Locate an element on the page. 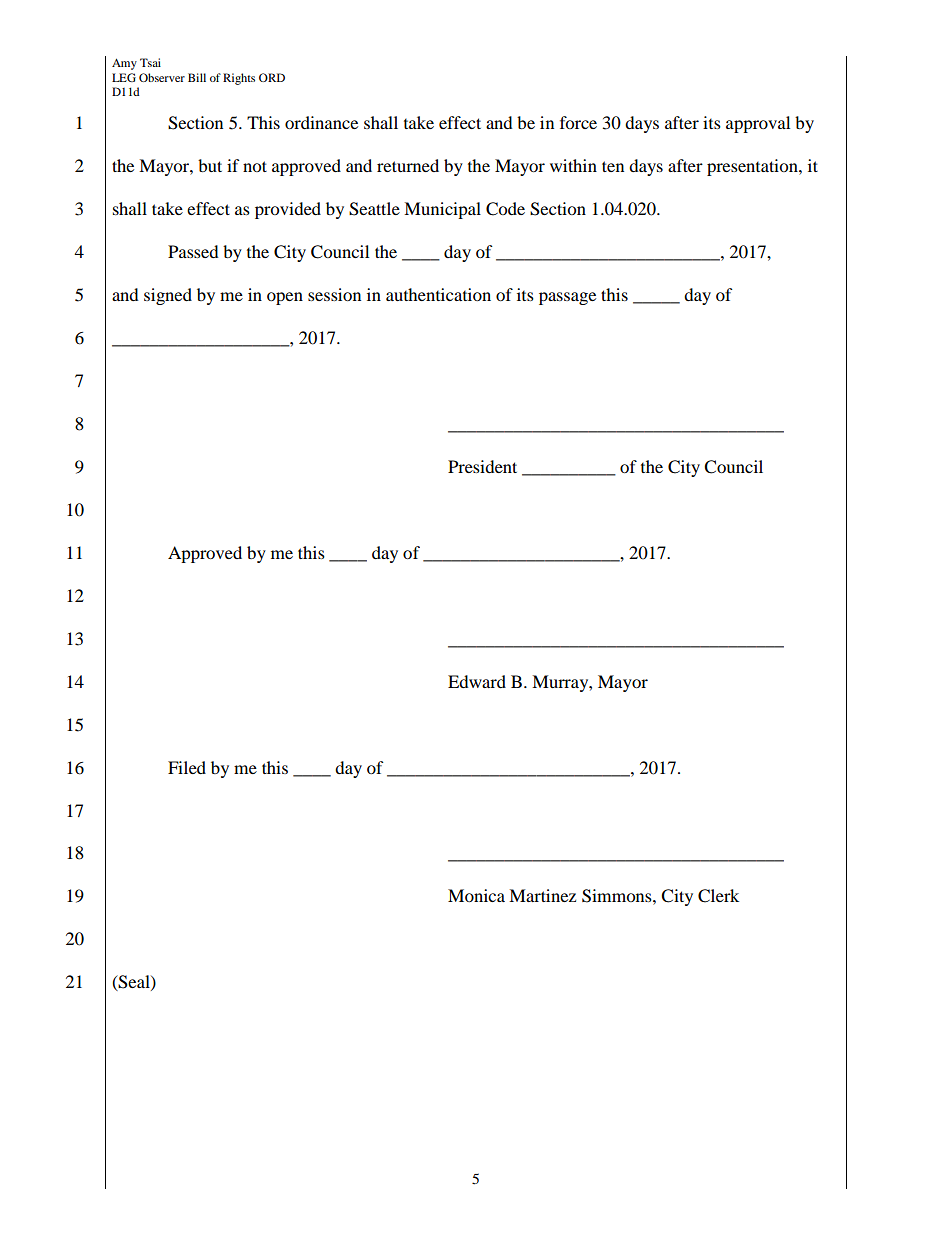 This page has width=952, height=1233. approval is located at coordinates (758, 124).
